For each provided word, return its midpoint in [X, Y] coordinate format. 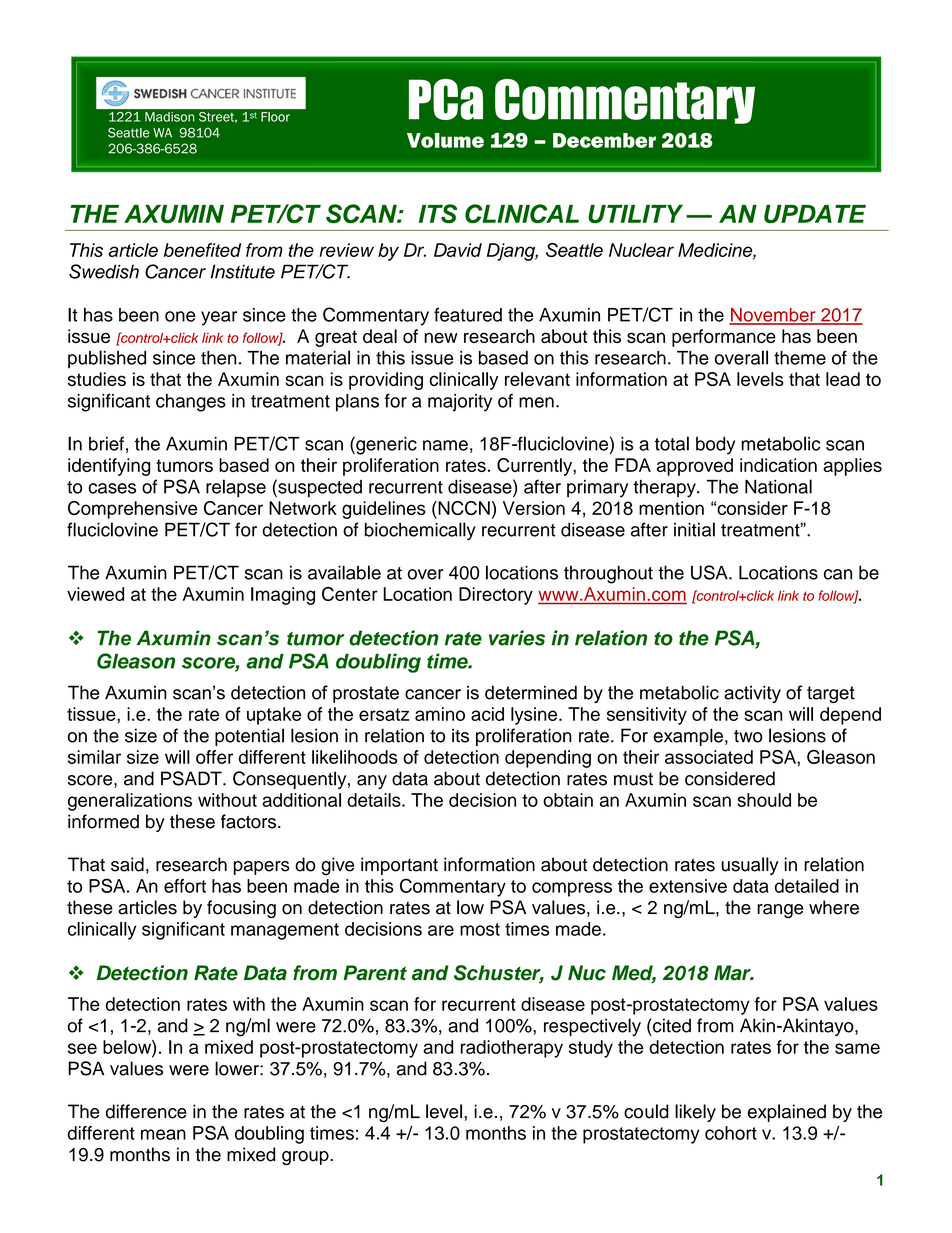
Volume [445, 140]
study [591, 1049]
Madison [169, 117]
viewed [95, 594]
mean [163, 1134]
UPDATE [815, 214]
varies [517, 638]
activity [752, 694]
